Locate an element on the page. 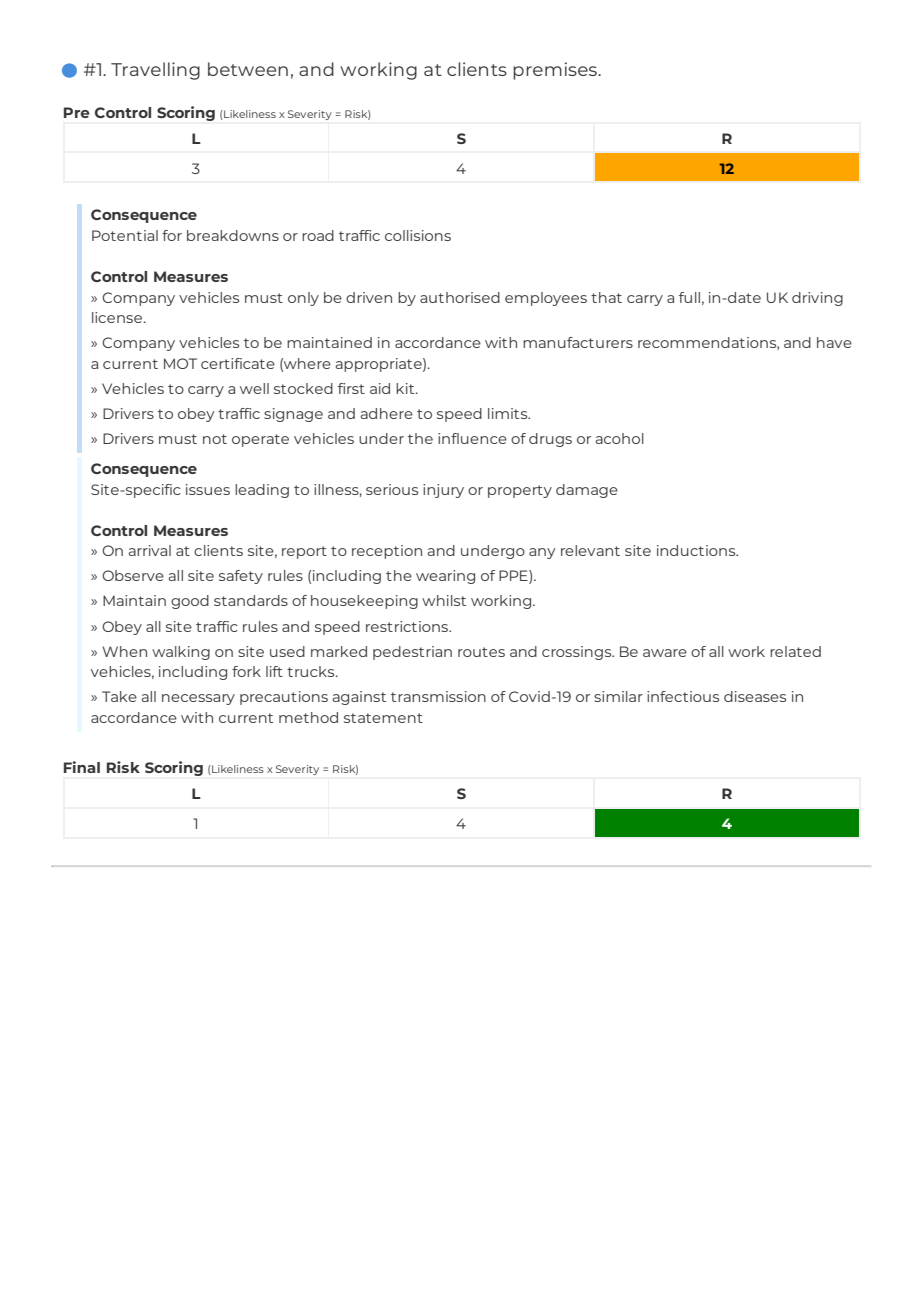 This image has width=924, height=1308. Travelling is located at coordinates (155, 71).
